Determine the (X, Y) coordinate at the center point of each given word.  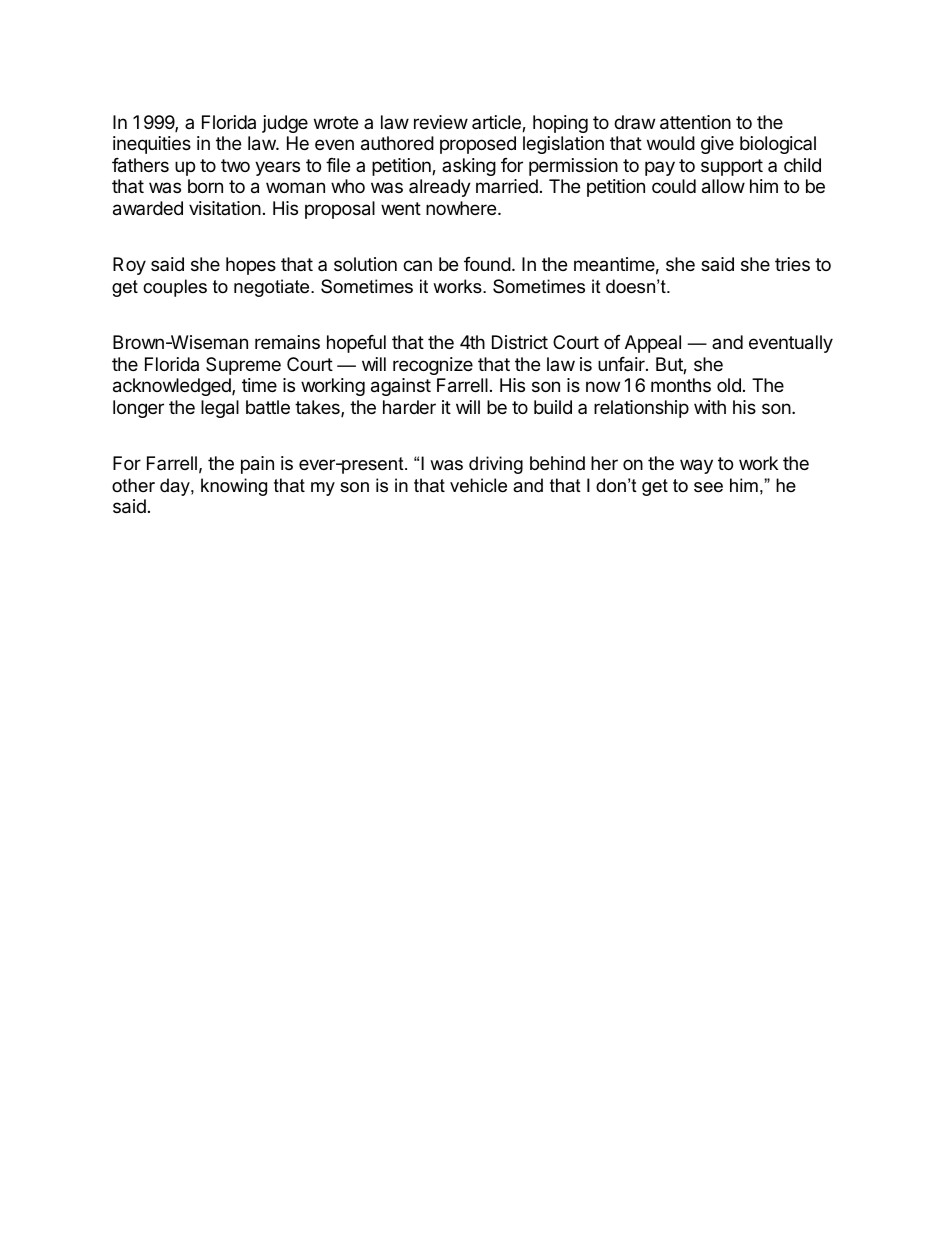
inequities (152, 145)
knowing (234, 487)
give (717, 145)
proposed (478, 145)
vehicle (478, 485)
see (708, 487)
